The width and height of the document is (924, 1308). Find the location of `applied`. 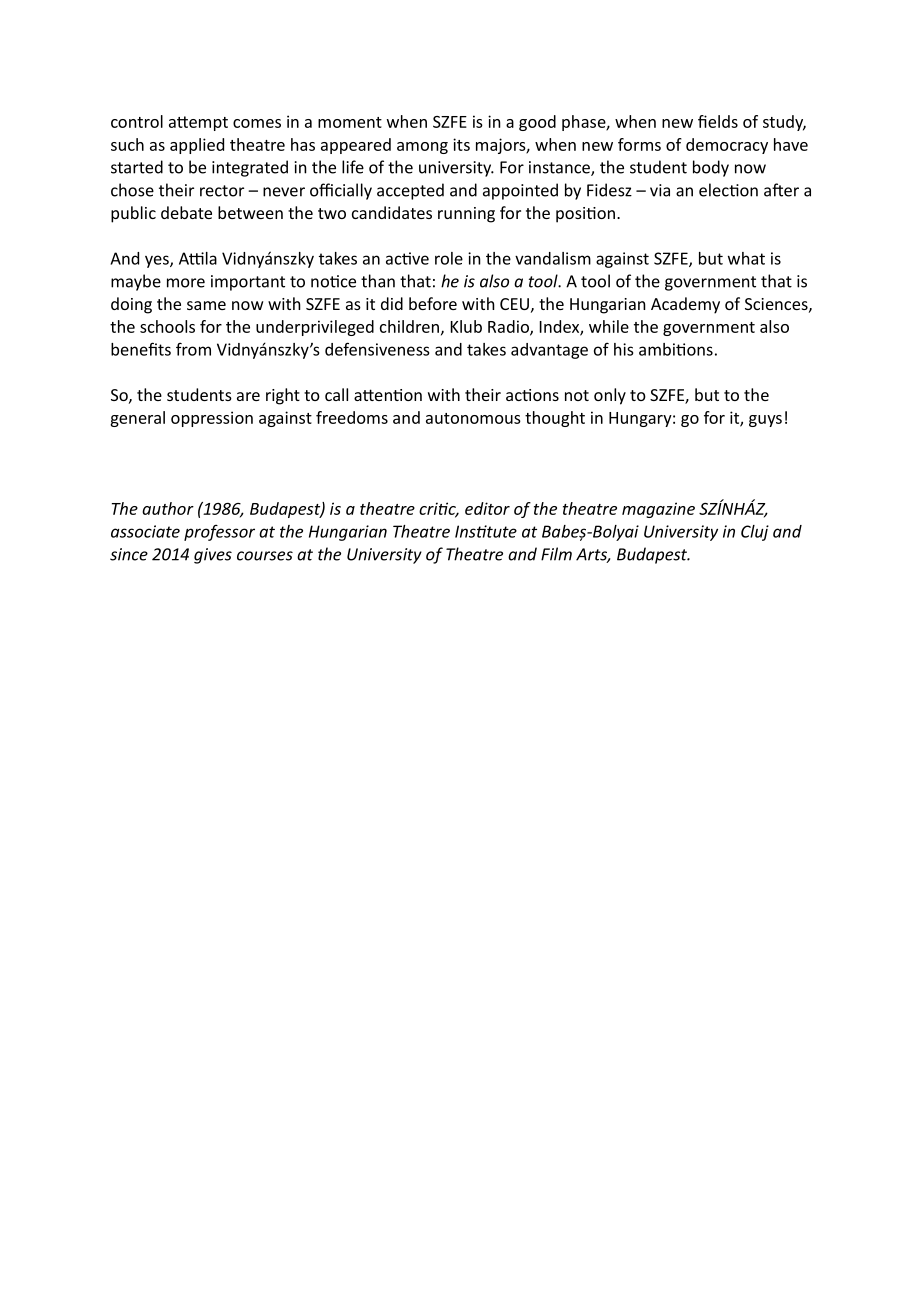

applied is located at coordinates (197, 146).
